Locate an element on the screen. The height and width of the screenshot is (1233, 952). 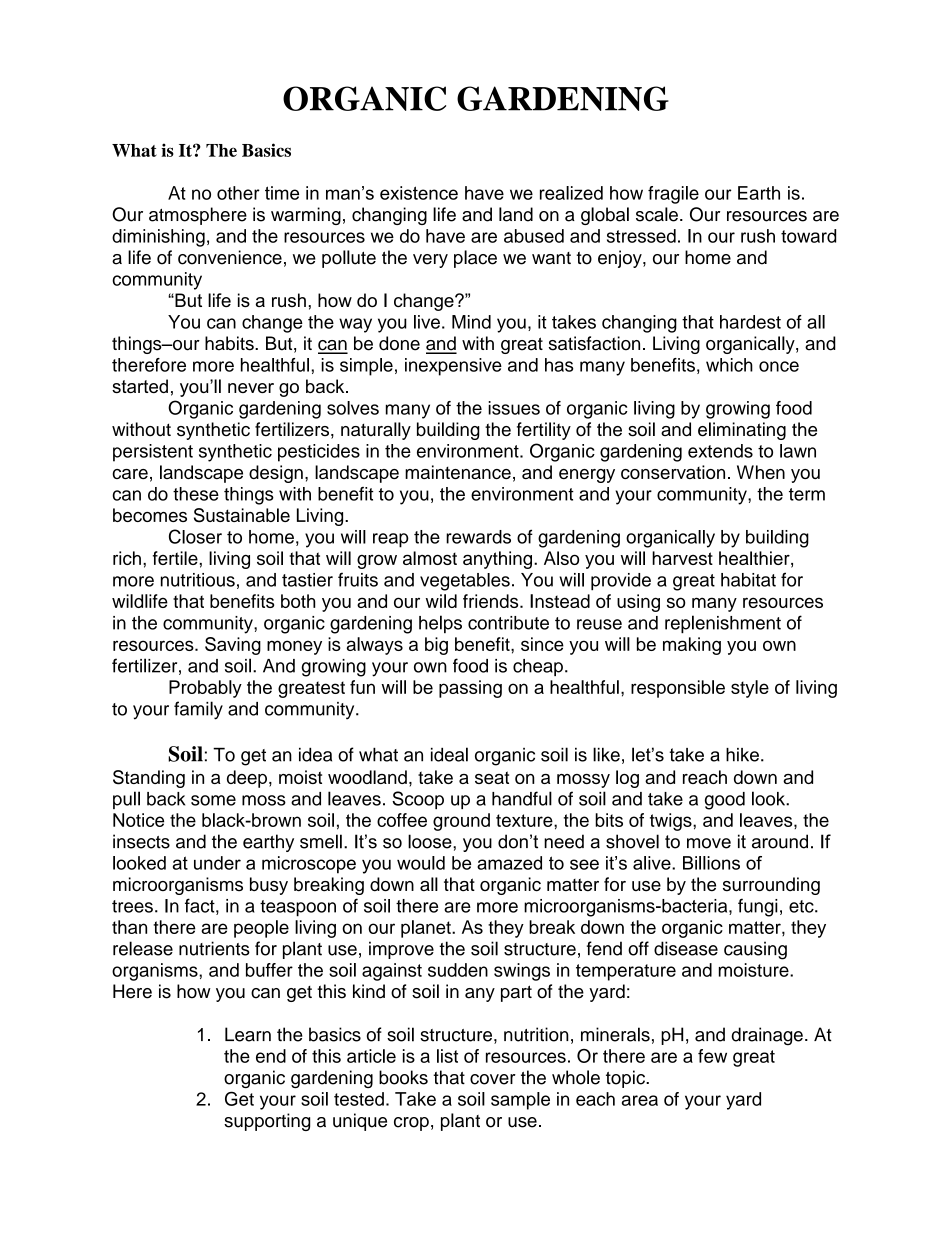
place is located at coordinates (475, 259).
